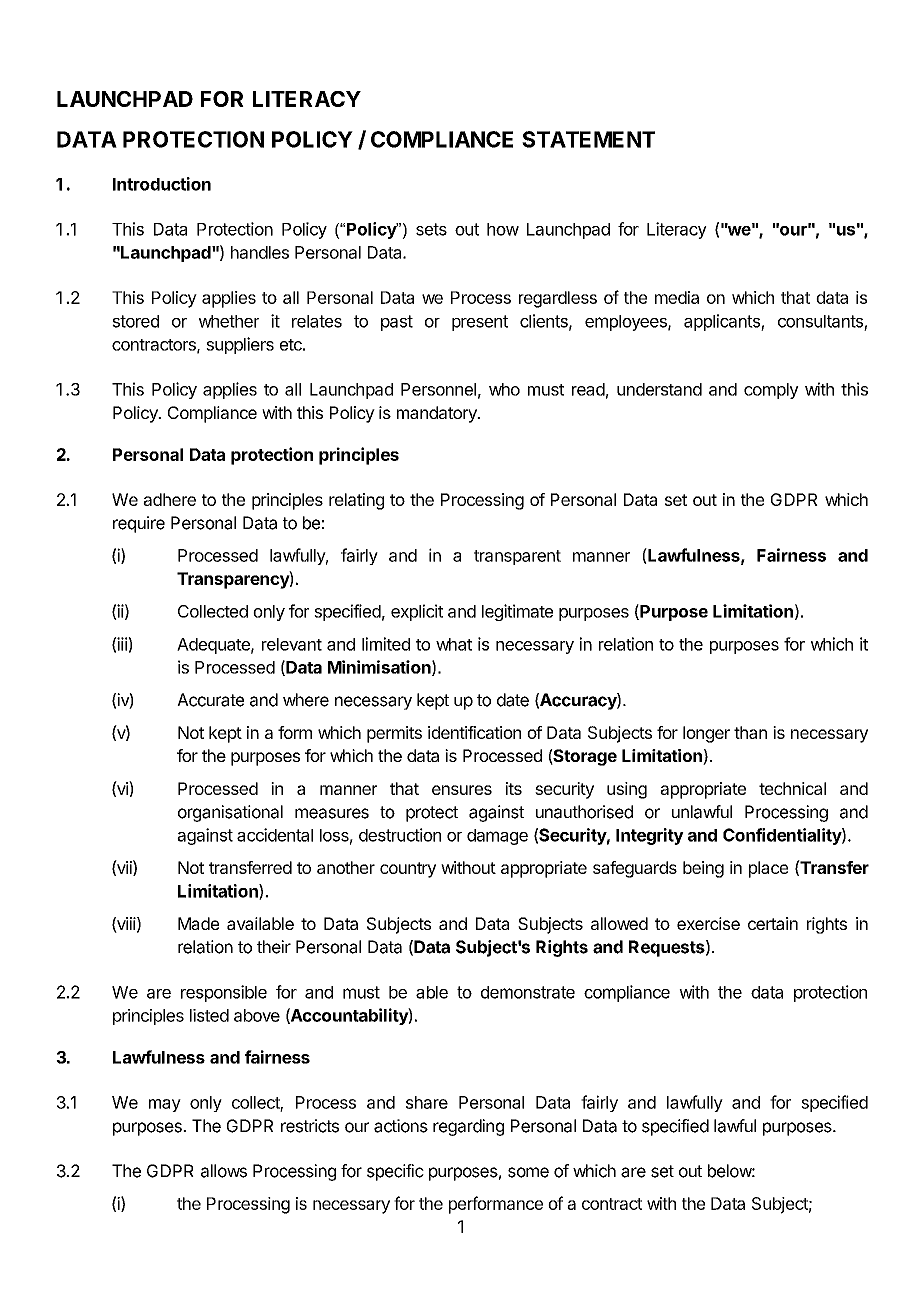 The width and height of the screenshot is (924, 1308). I want to click on some, so click(528, 1172).
